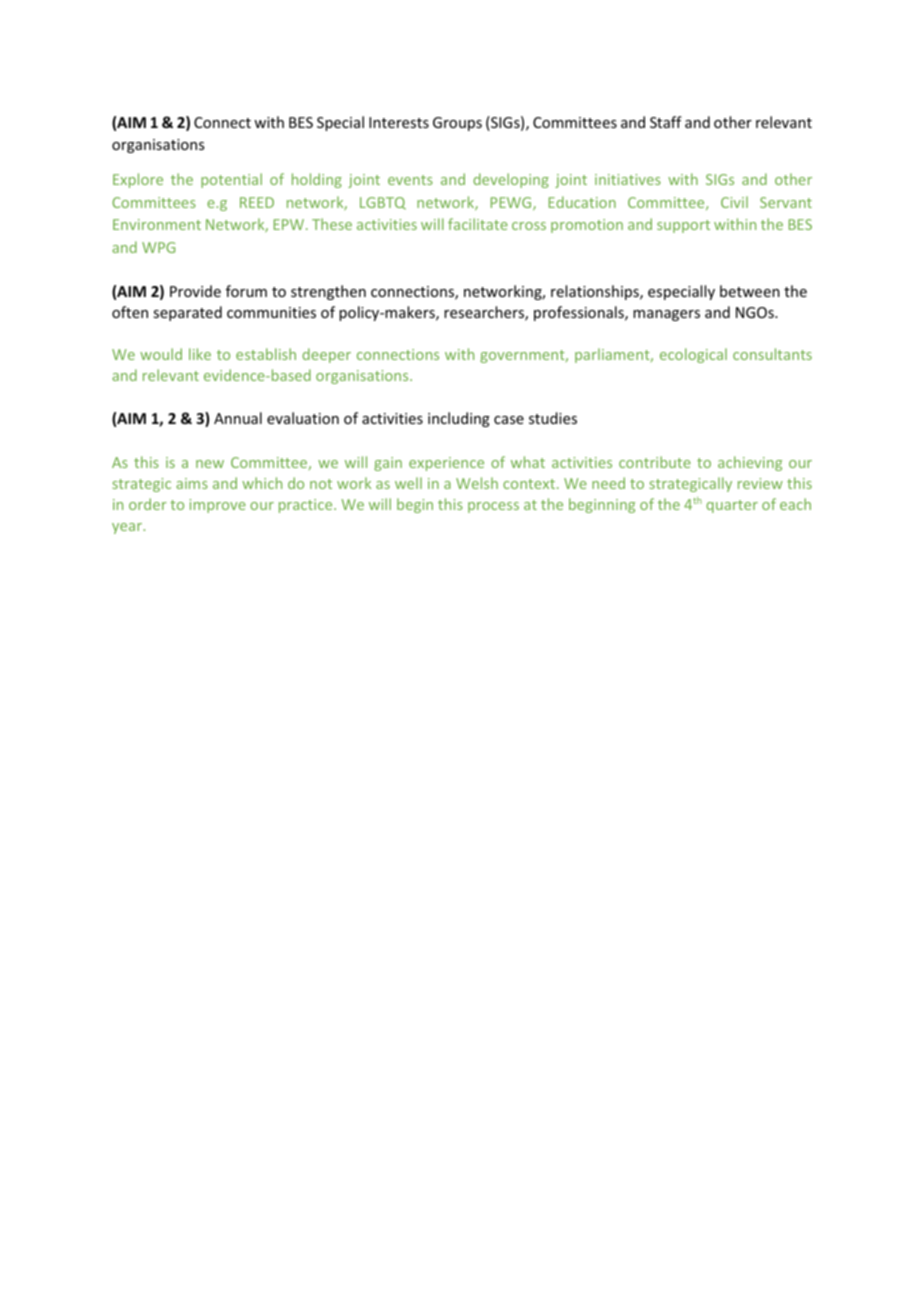  I want to click on Staff, so click(666, 122).
